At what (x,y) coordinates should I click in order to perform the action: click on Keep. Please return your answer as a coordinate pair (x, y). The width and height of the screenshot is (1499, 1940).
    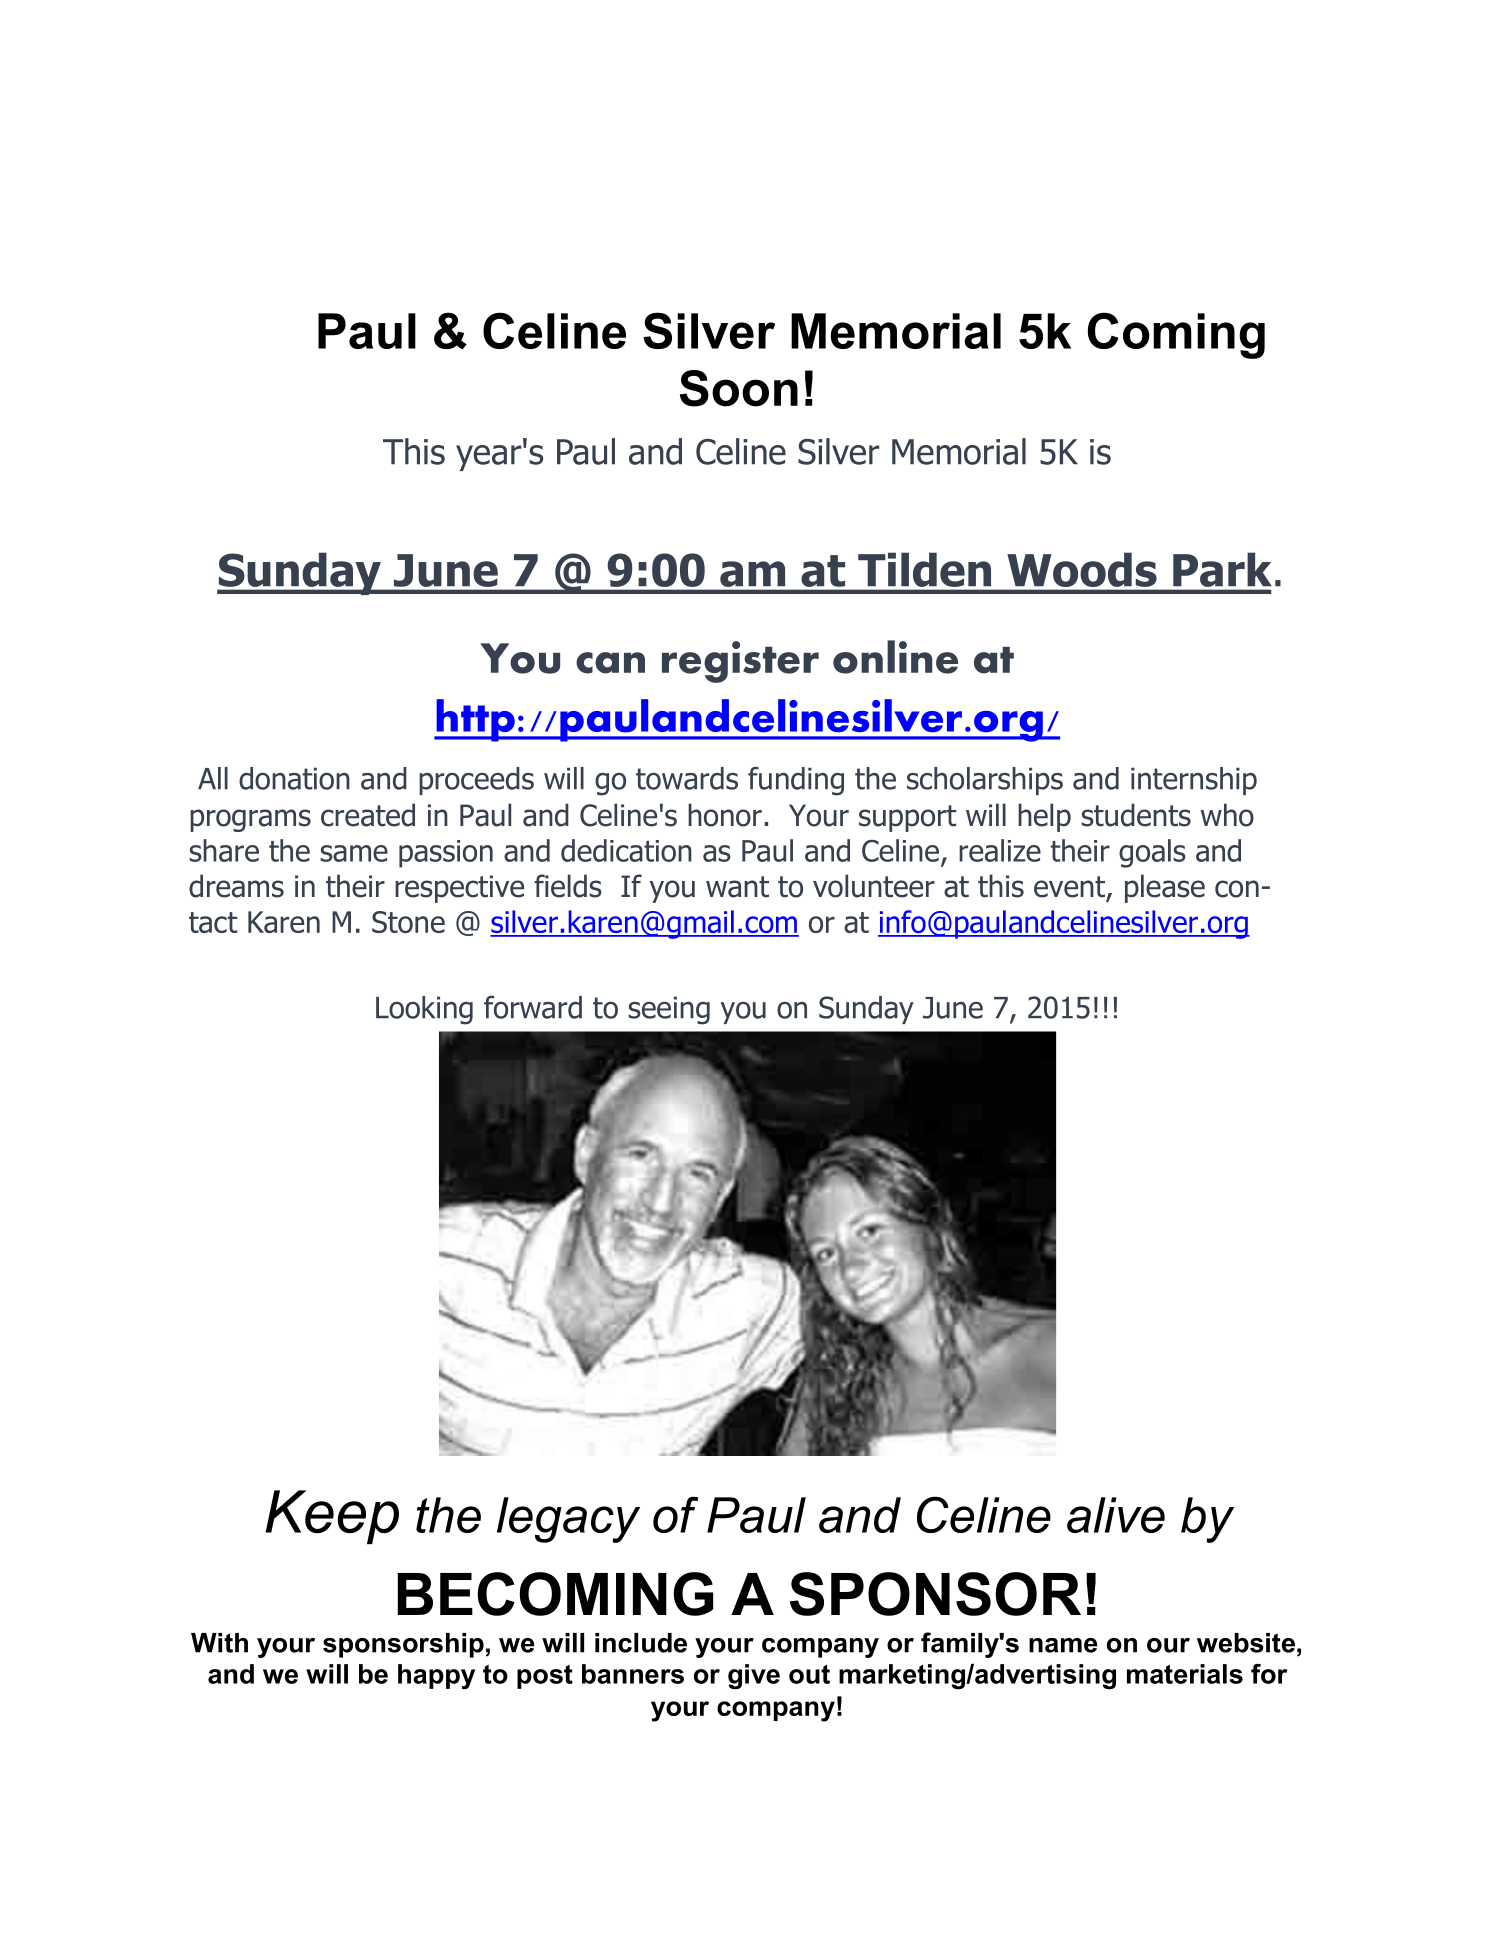
    Looking at the image, I should click on (332, 1517).
